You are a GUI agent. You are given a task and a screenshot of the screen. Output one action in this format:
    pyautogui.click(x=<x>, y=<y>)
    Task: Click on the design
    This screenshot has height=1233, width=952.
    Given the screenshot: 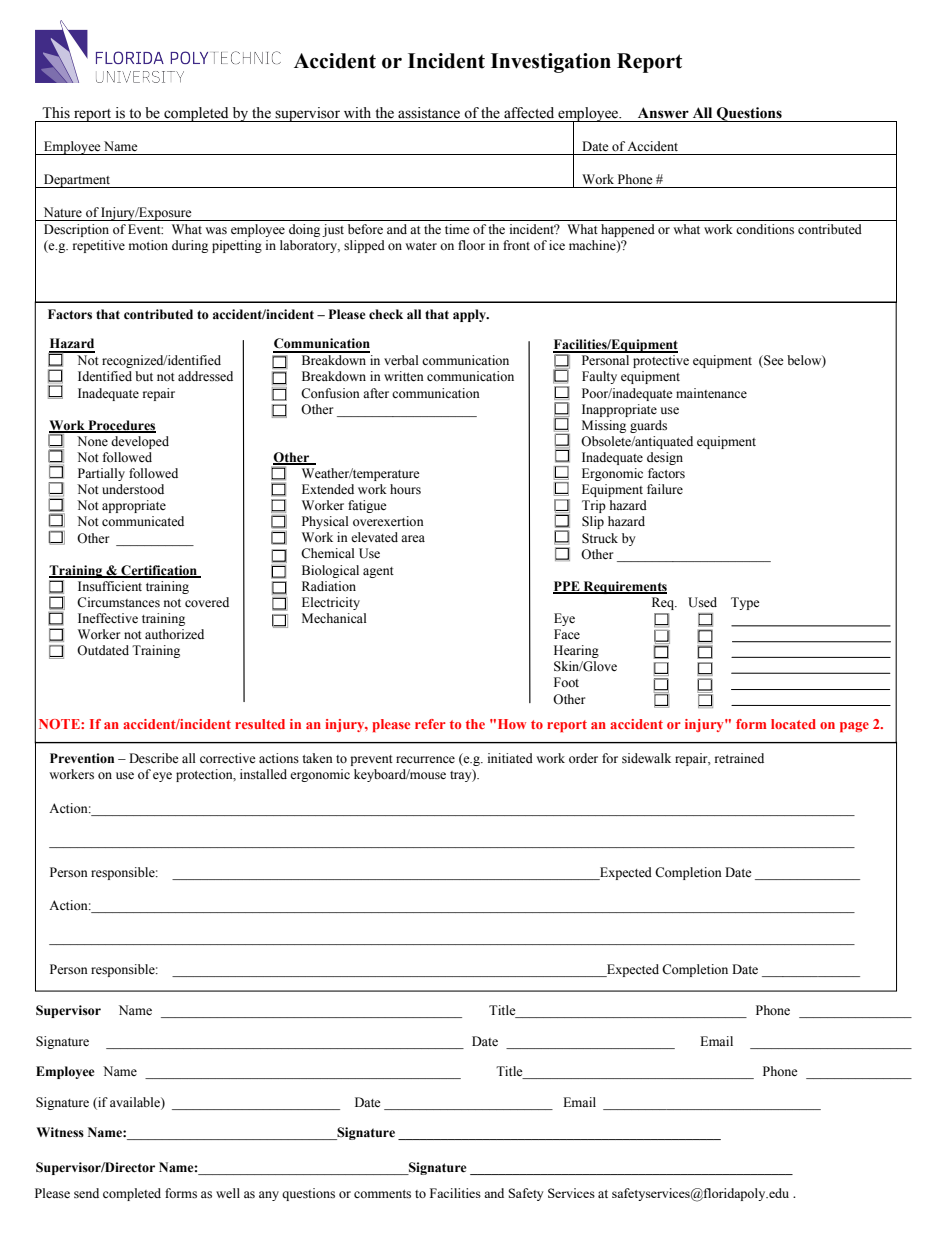 What is the action you would take?
    pyautogui.click(x=665, y=458)
